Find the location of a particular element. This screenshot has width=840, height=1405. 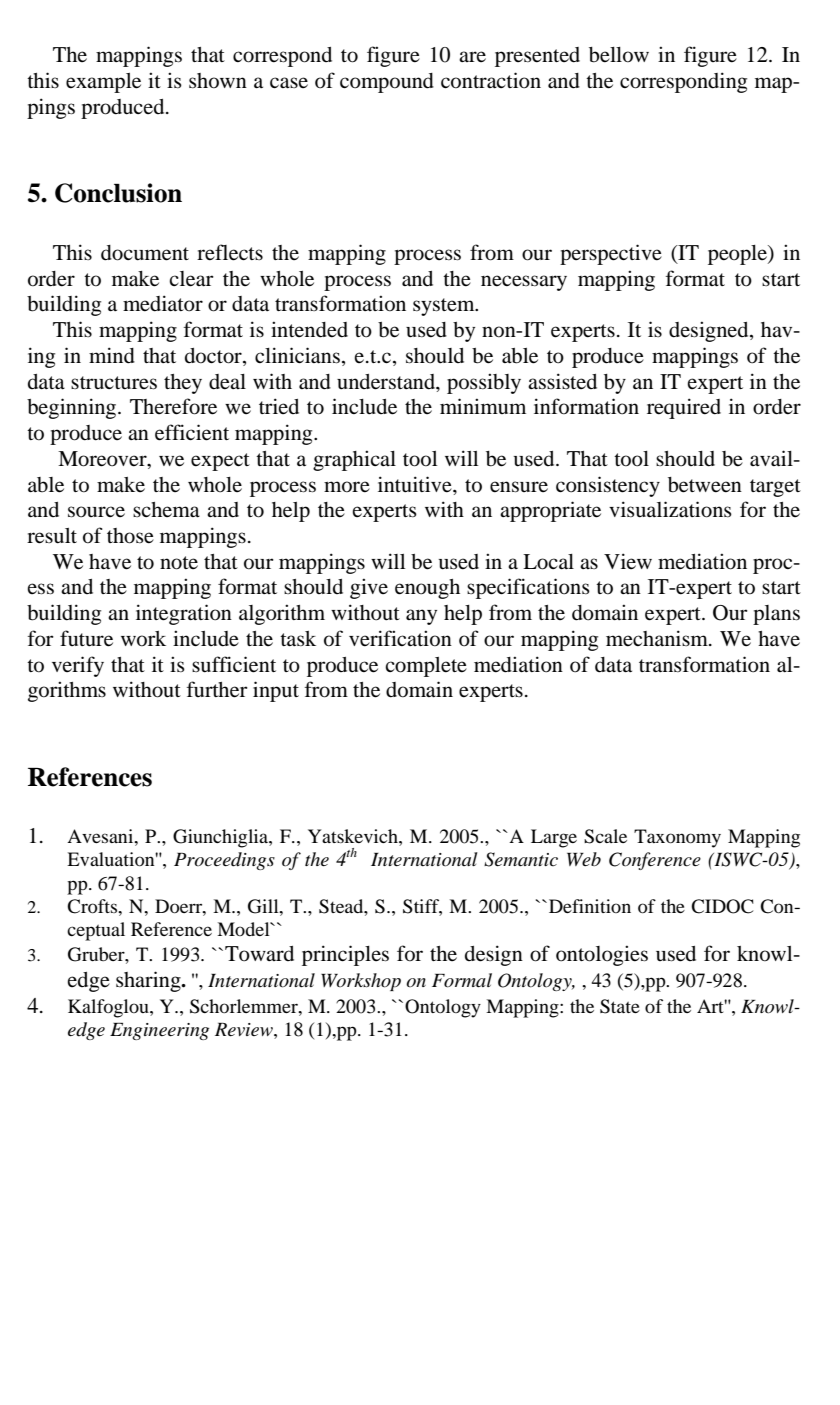

visualizations is located at coordinates (670, 509).
